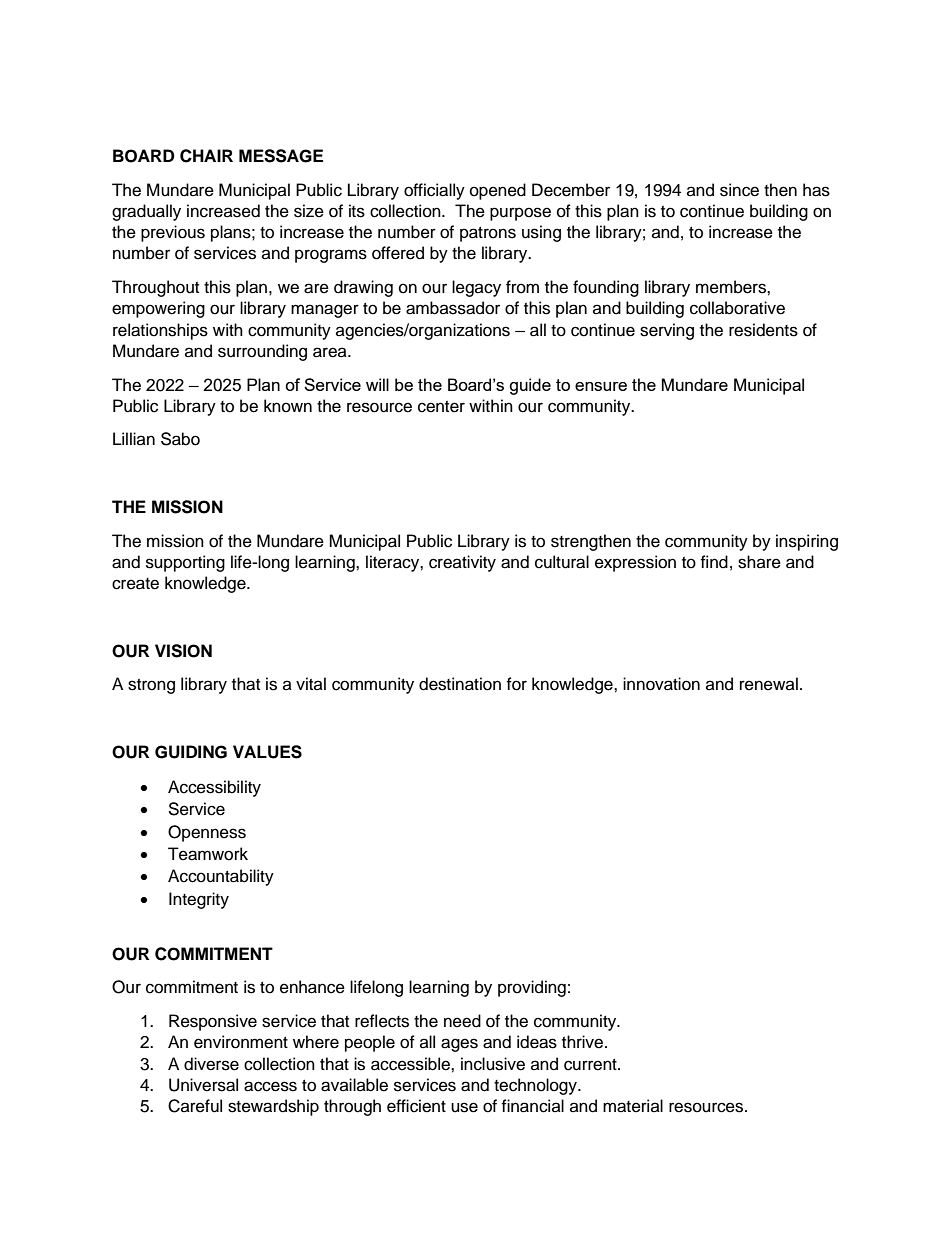 Image resolution: width=952 pixels, height=1233 pixels. I want to click on since, so click(739, 190).
